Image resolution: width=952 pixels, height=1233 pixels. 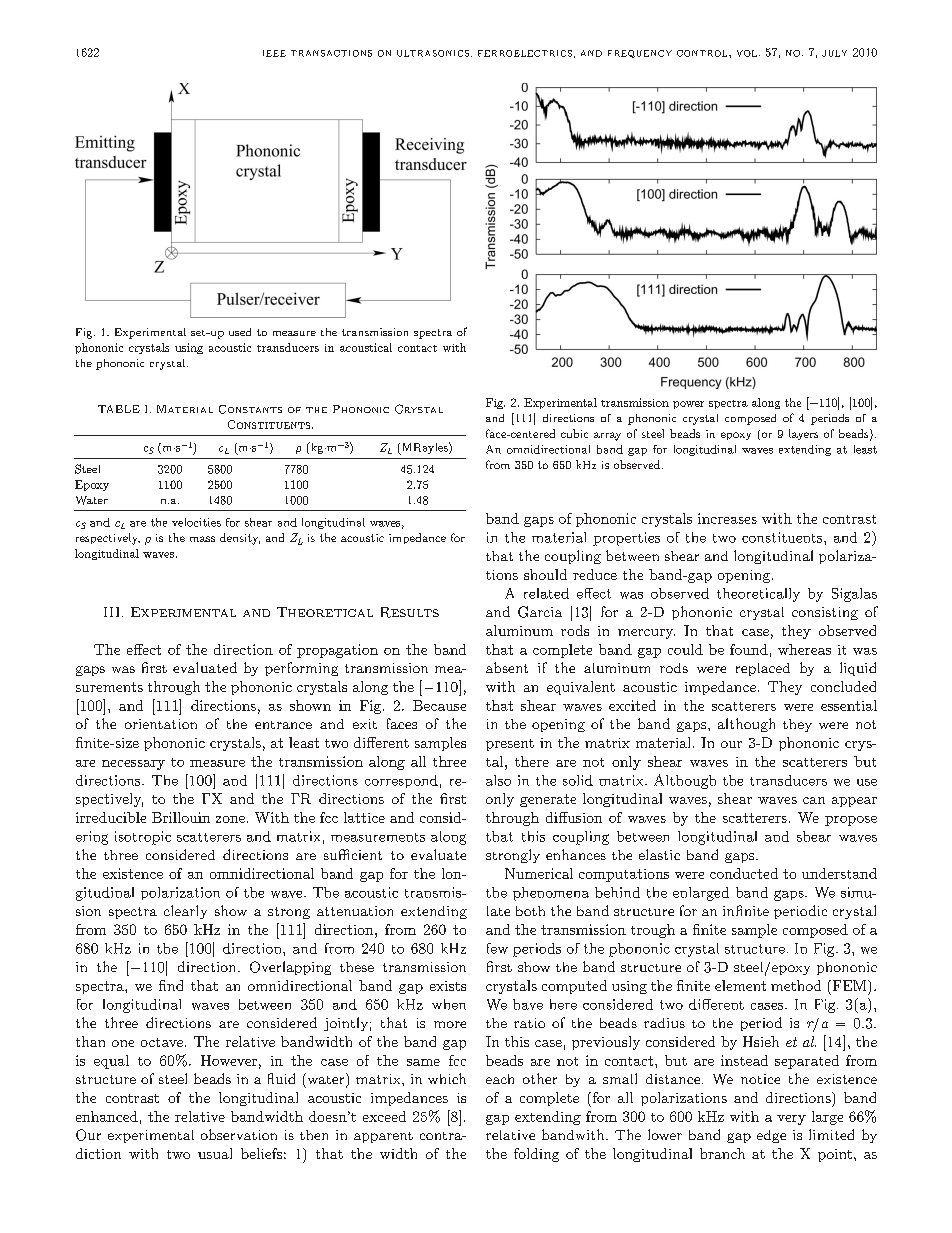 What do you see at coordinates (410, 612) in the screenshot?
I see `Results` at bounding box center [410, 612].
